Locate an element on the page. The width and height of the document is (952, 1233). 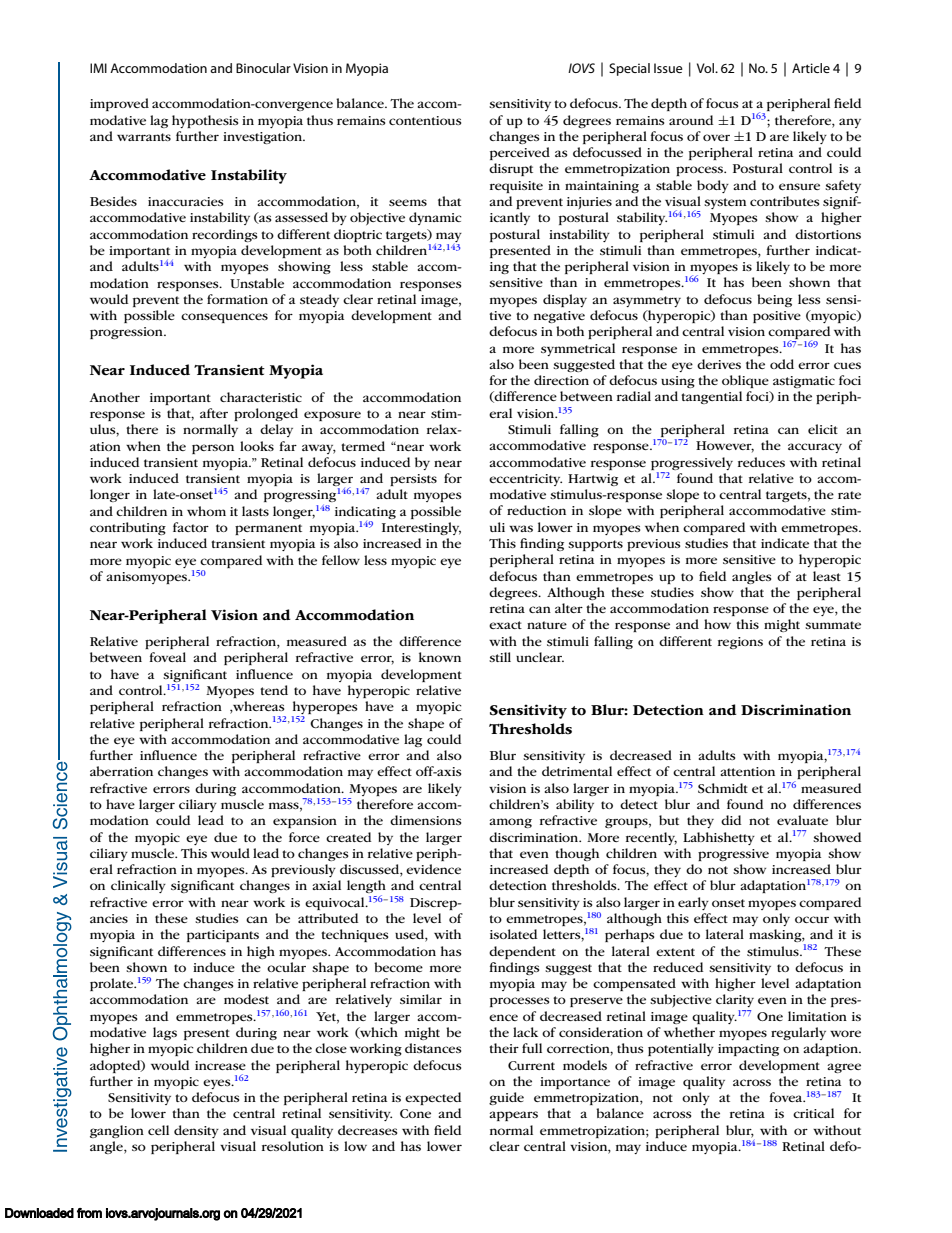
hypothesis is located at coordinates (205, 121).
